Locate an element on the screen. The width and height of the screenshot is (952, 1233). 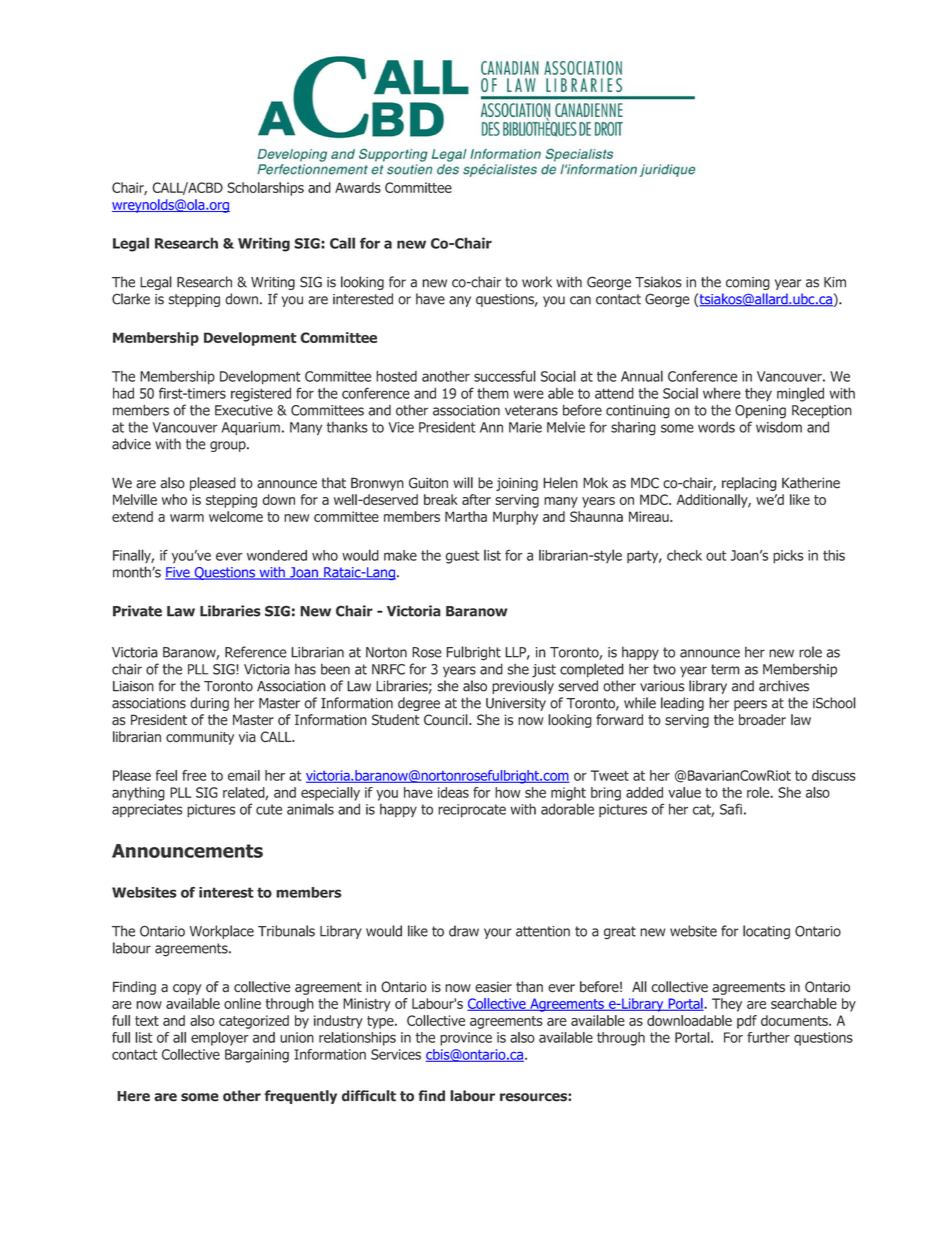
reciprocate is located at coordinates (472, 811).
